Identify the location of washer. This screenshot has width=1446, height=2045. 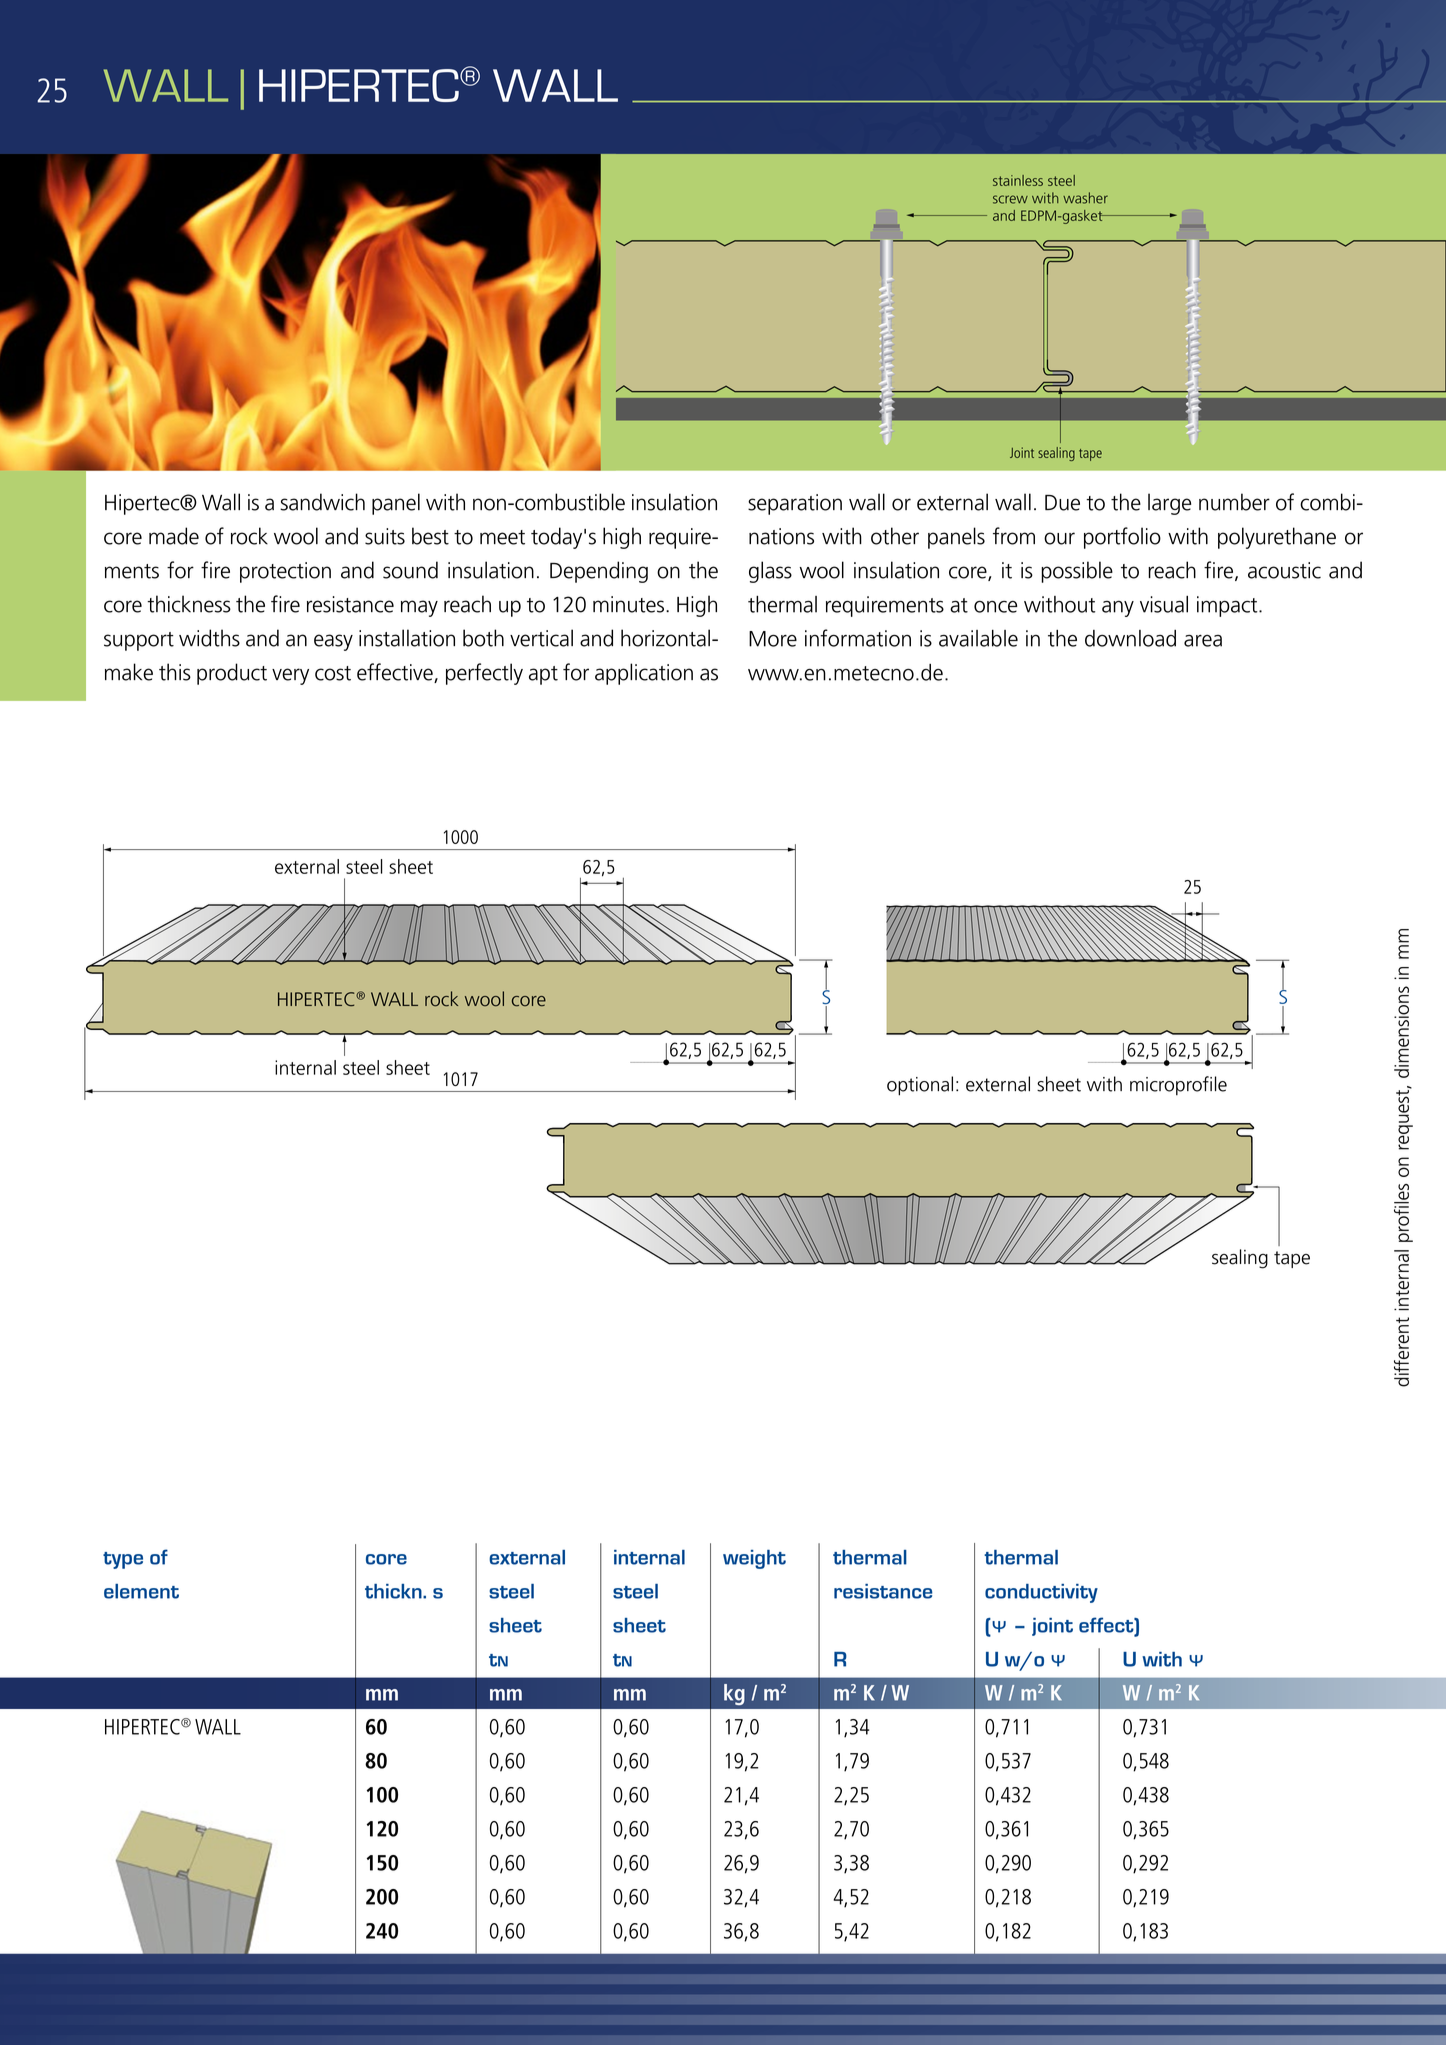
(1085, 198).
